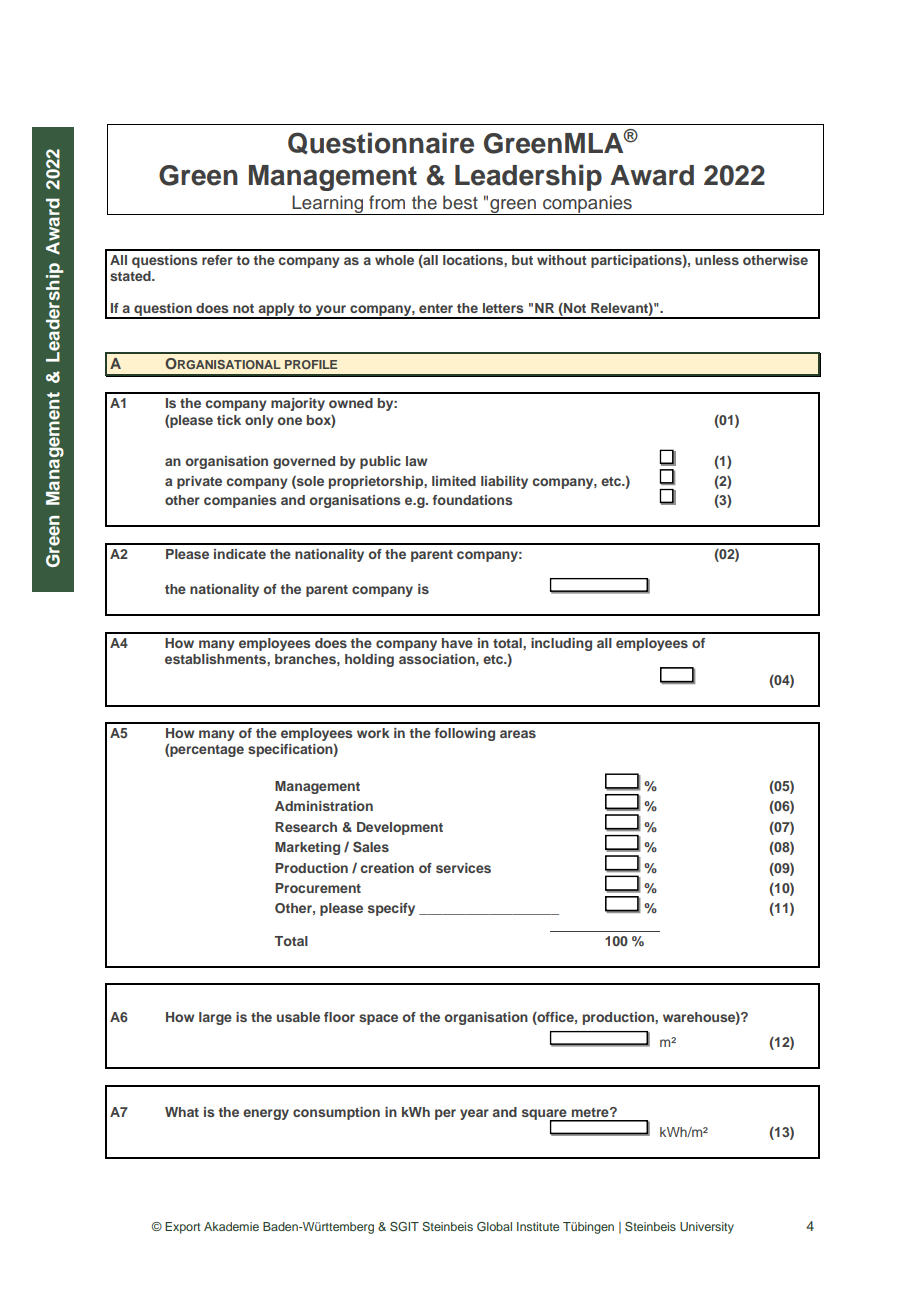 The image size is (924, 1308). What do you see at coordinates (387, 868) in the image?
I see `creation` at bounding box center [387, 868].
